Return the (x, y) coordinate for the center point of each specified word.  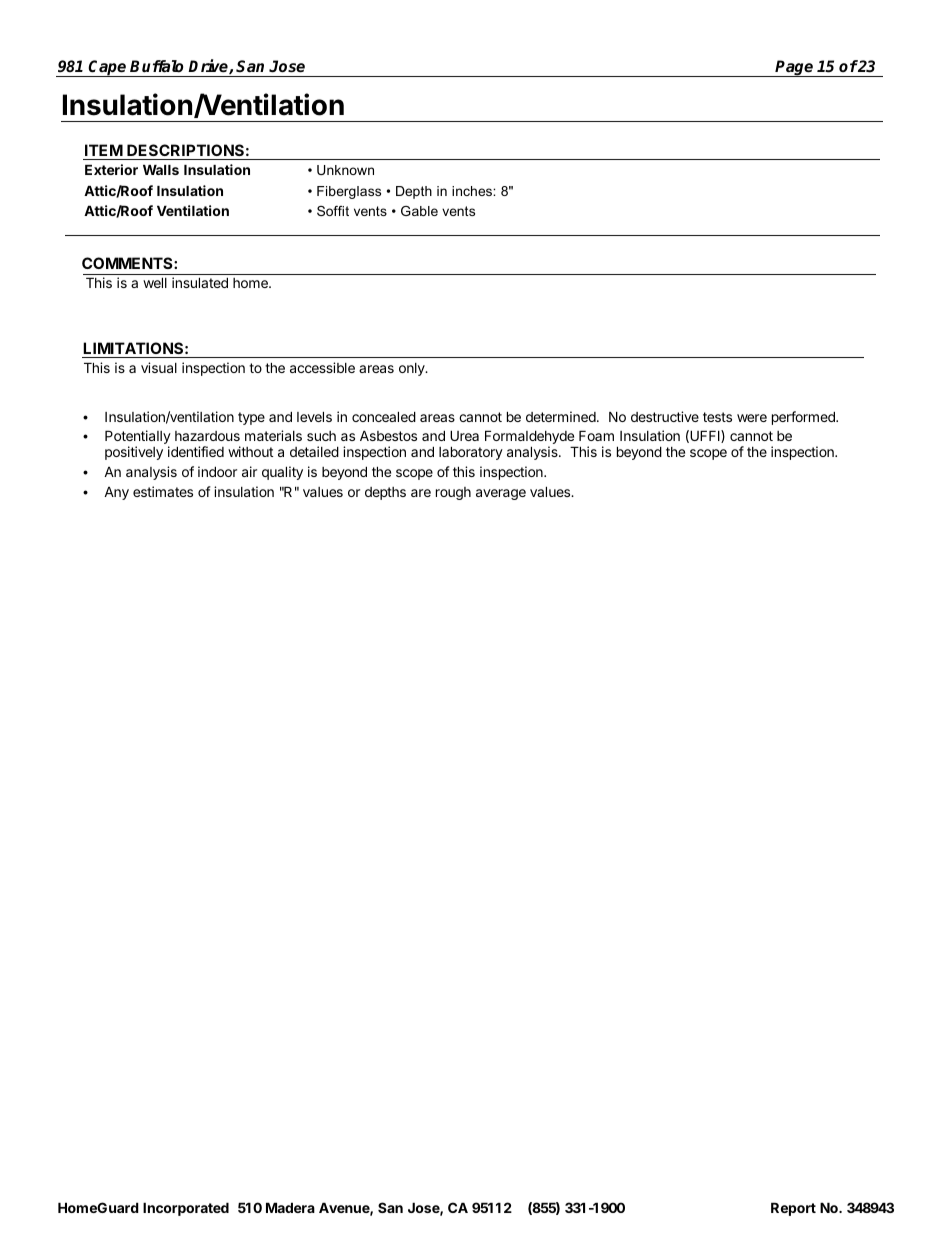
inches (473, 191)
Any (116, 493)
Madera (290, 1207)
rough (453, 493)
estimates (163, 491)
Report (793, 1209)
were (752, 418)
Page (795, 68)
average (501, 494)
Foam (596, 435)
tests (717, 417)
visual (159, 367)
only (413, 369)
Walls (161, 170)
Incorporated (186, 1209)
